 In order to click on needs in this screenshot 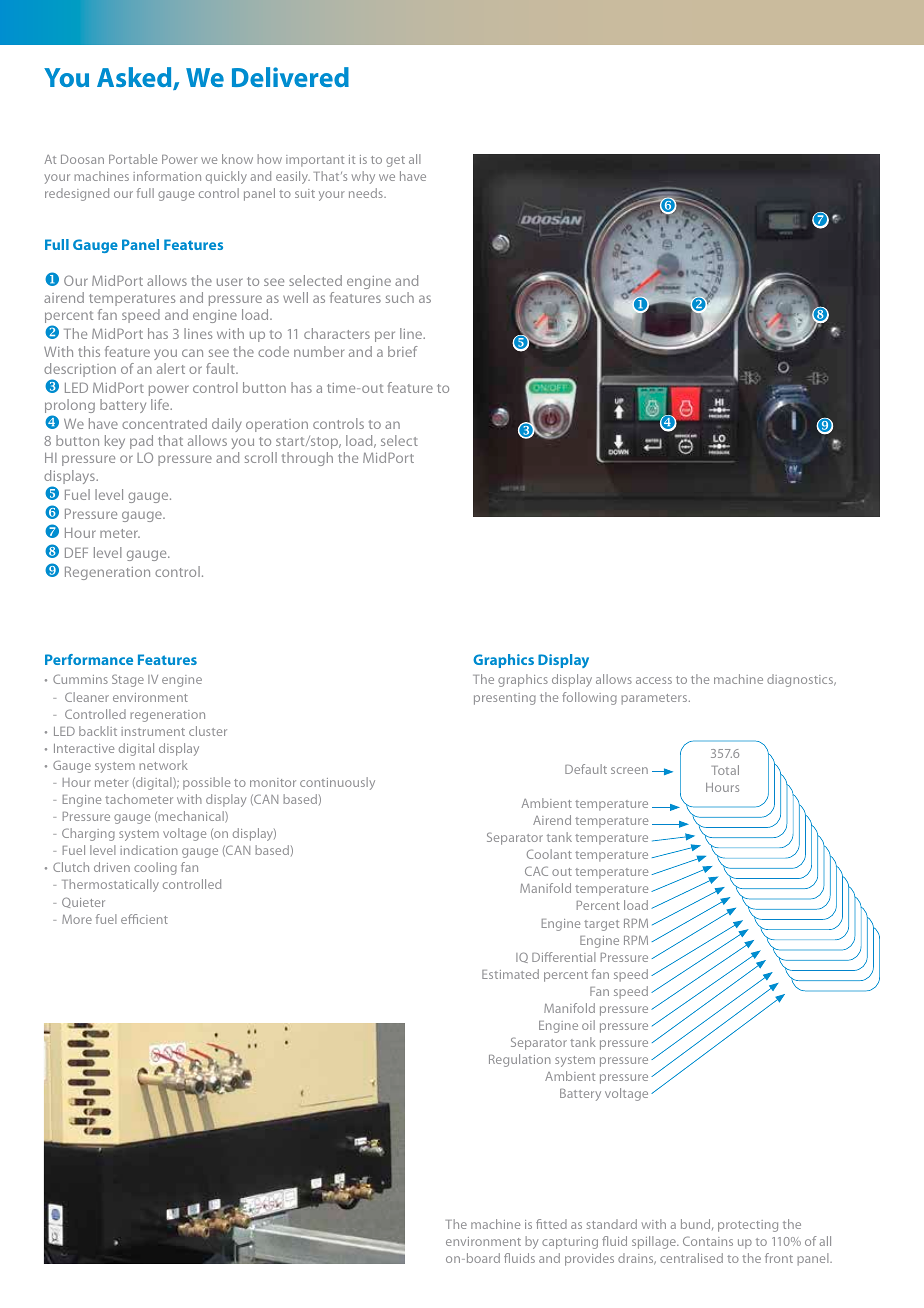, I will do `click(367, 193)`.
